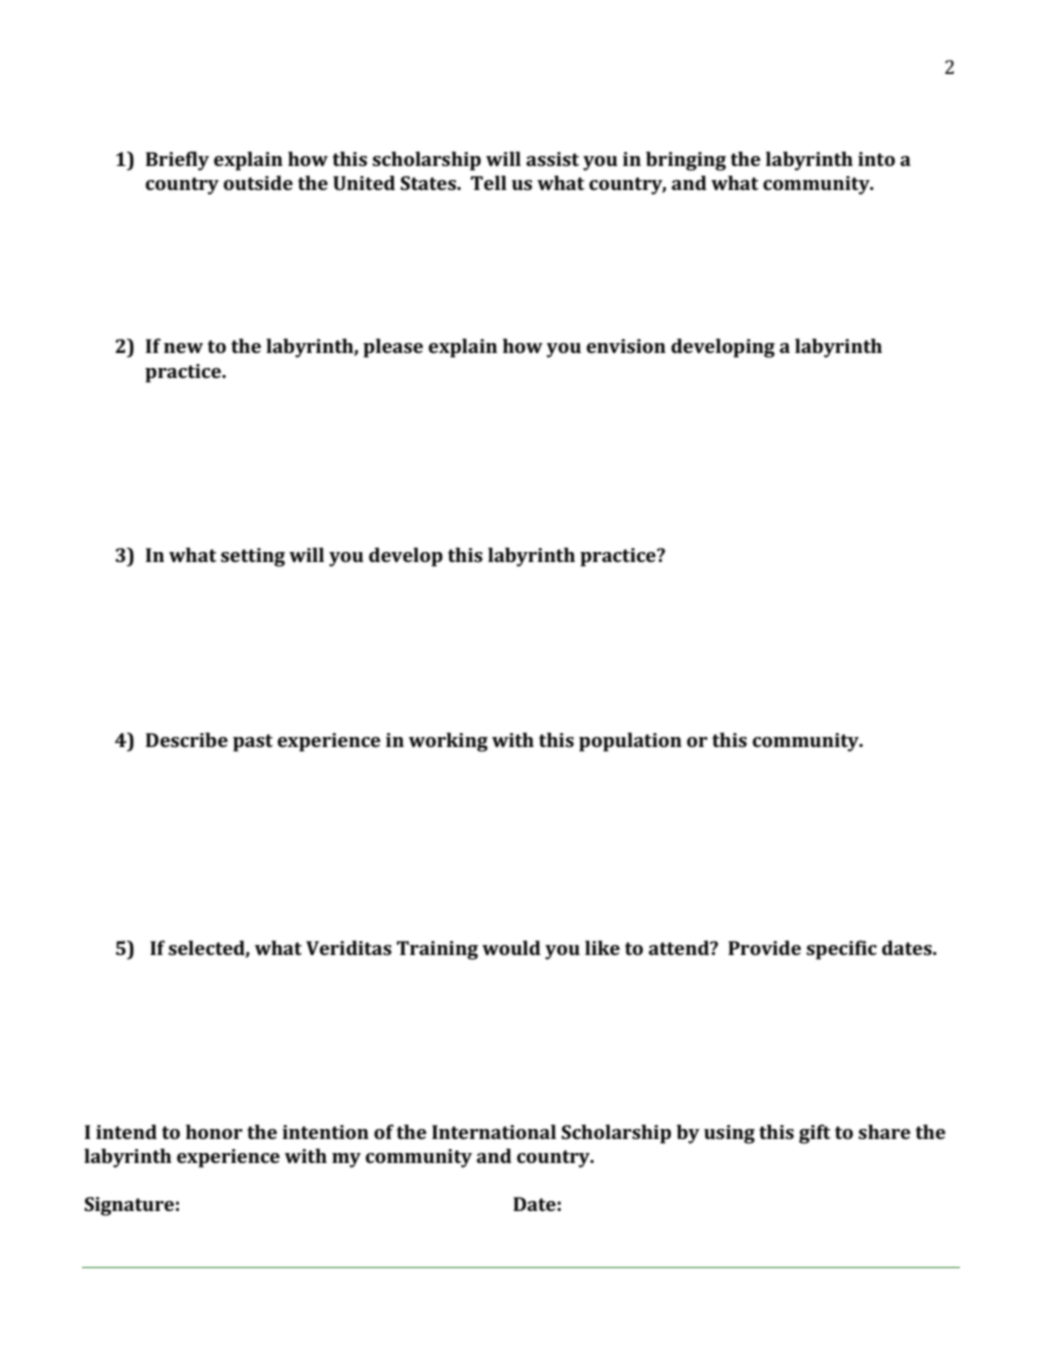 This screenshot has width=1041, height=1347. Describe the element at coordinates (258, 182) in the screenshot. I see `outside` at that location.
